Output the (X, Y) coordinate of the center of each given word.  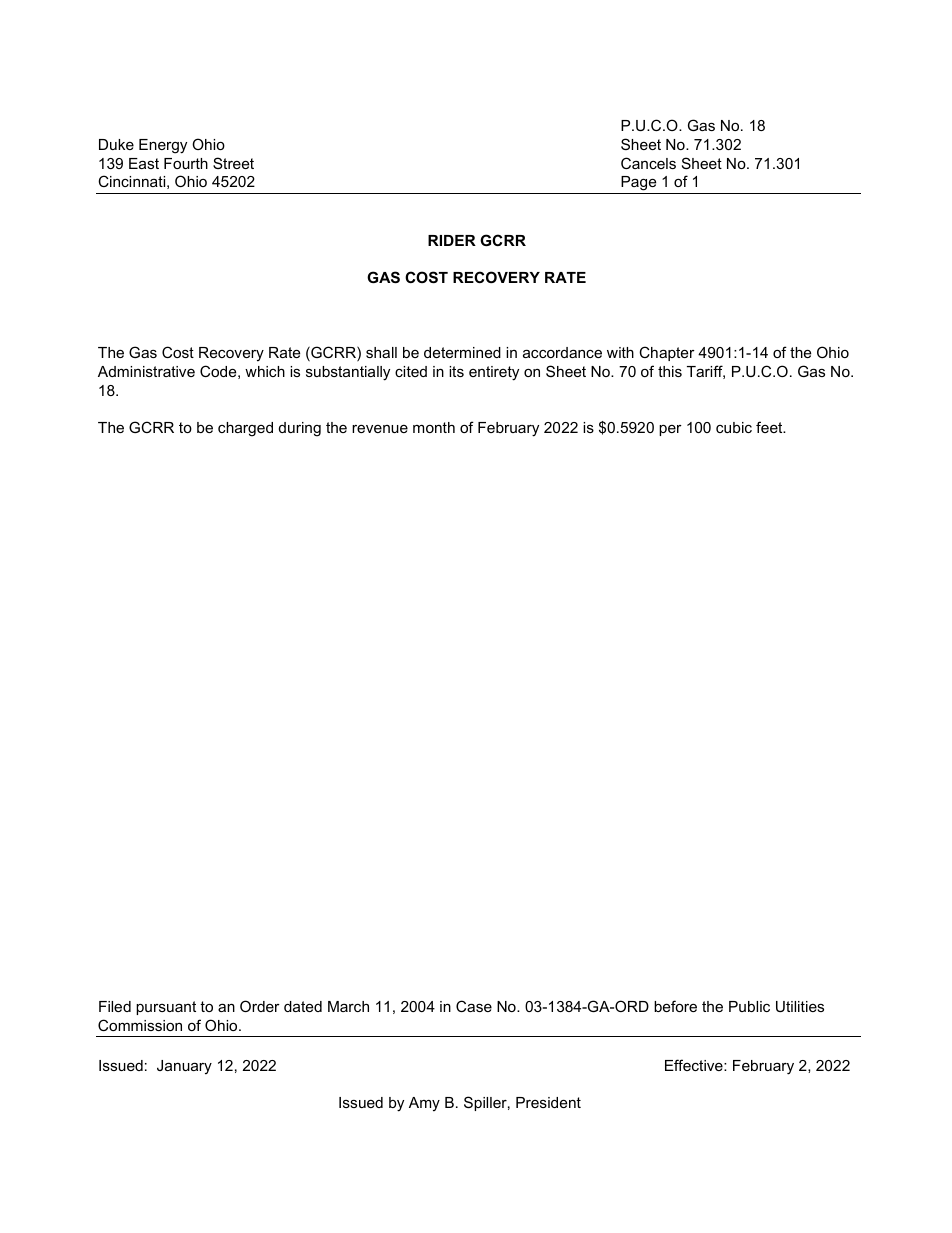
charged (245, 429)
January (184, 1067)
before (675, 1006)
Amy (424, 1104)
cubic (734, 427)
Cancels (648, 163)
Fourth (186, 163)
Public (749, 1006)
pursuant (166, 1008)
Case (474, 1006)
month (434, 427)
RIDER (452, 240)
